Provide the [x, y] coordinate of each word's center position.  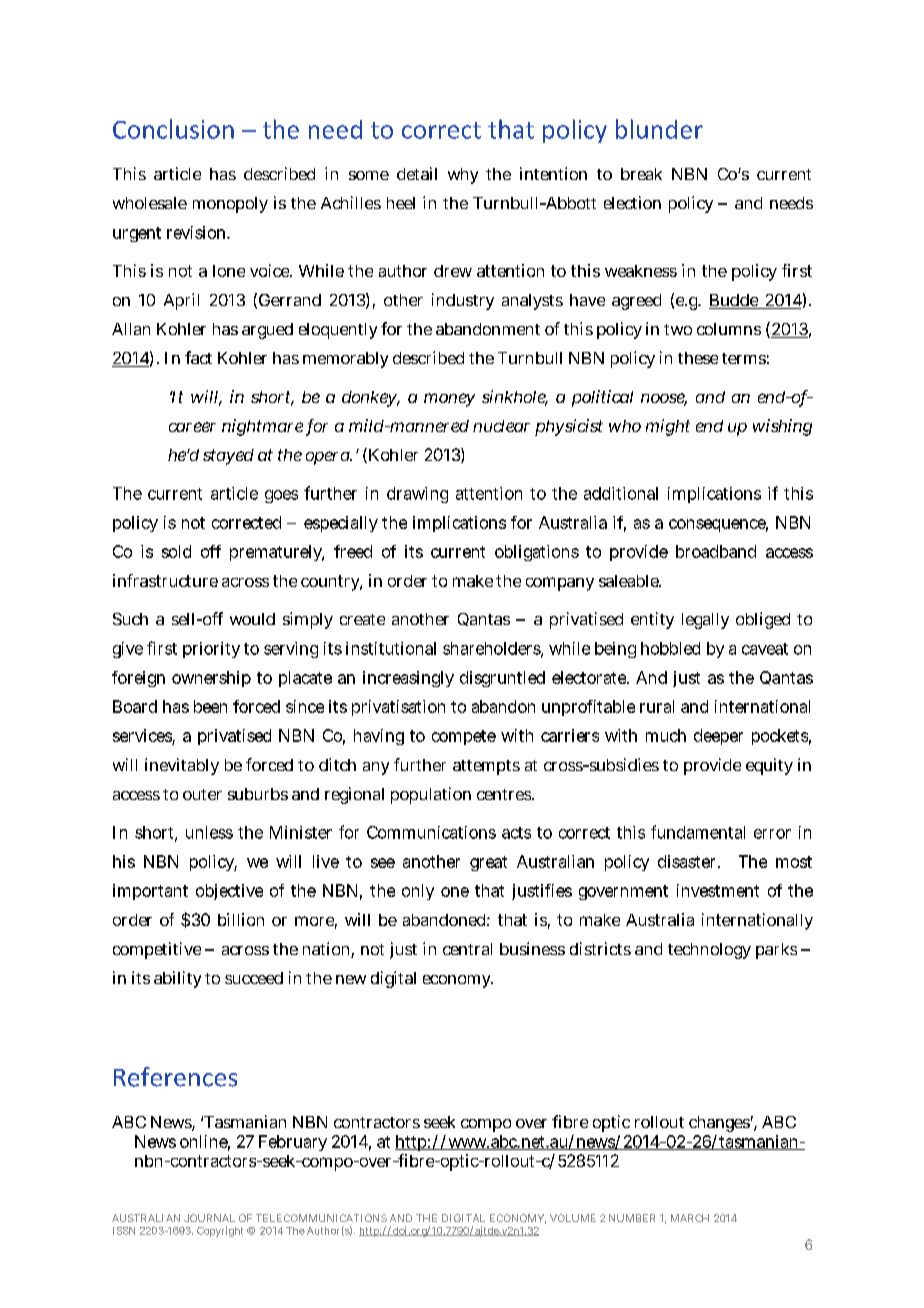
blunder [659, 129]
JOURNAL [209, 1218]
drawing [417, 495]
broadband [716, 551]
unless [209, 832]
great [488, 863]
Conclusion [173, 129]
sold [176, 551]
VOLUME [573, 1218]
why [463, 176]
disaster [688, 861]
